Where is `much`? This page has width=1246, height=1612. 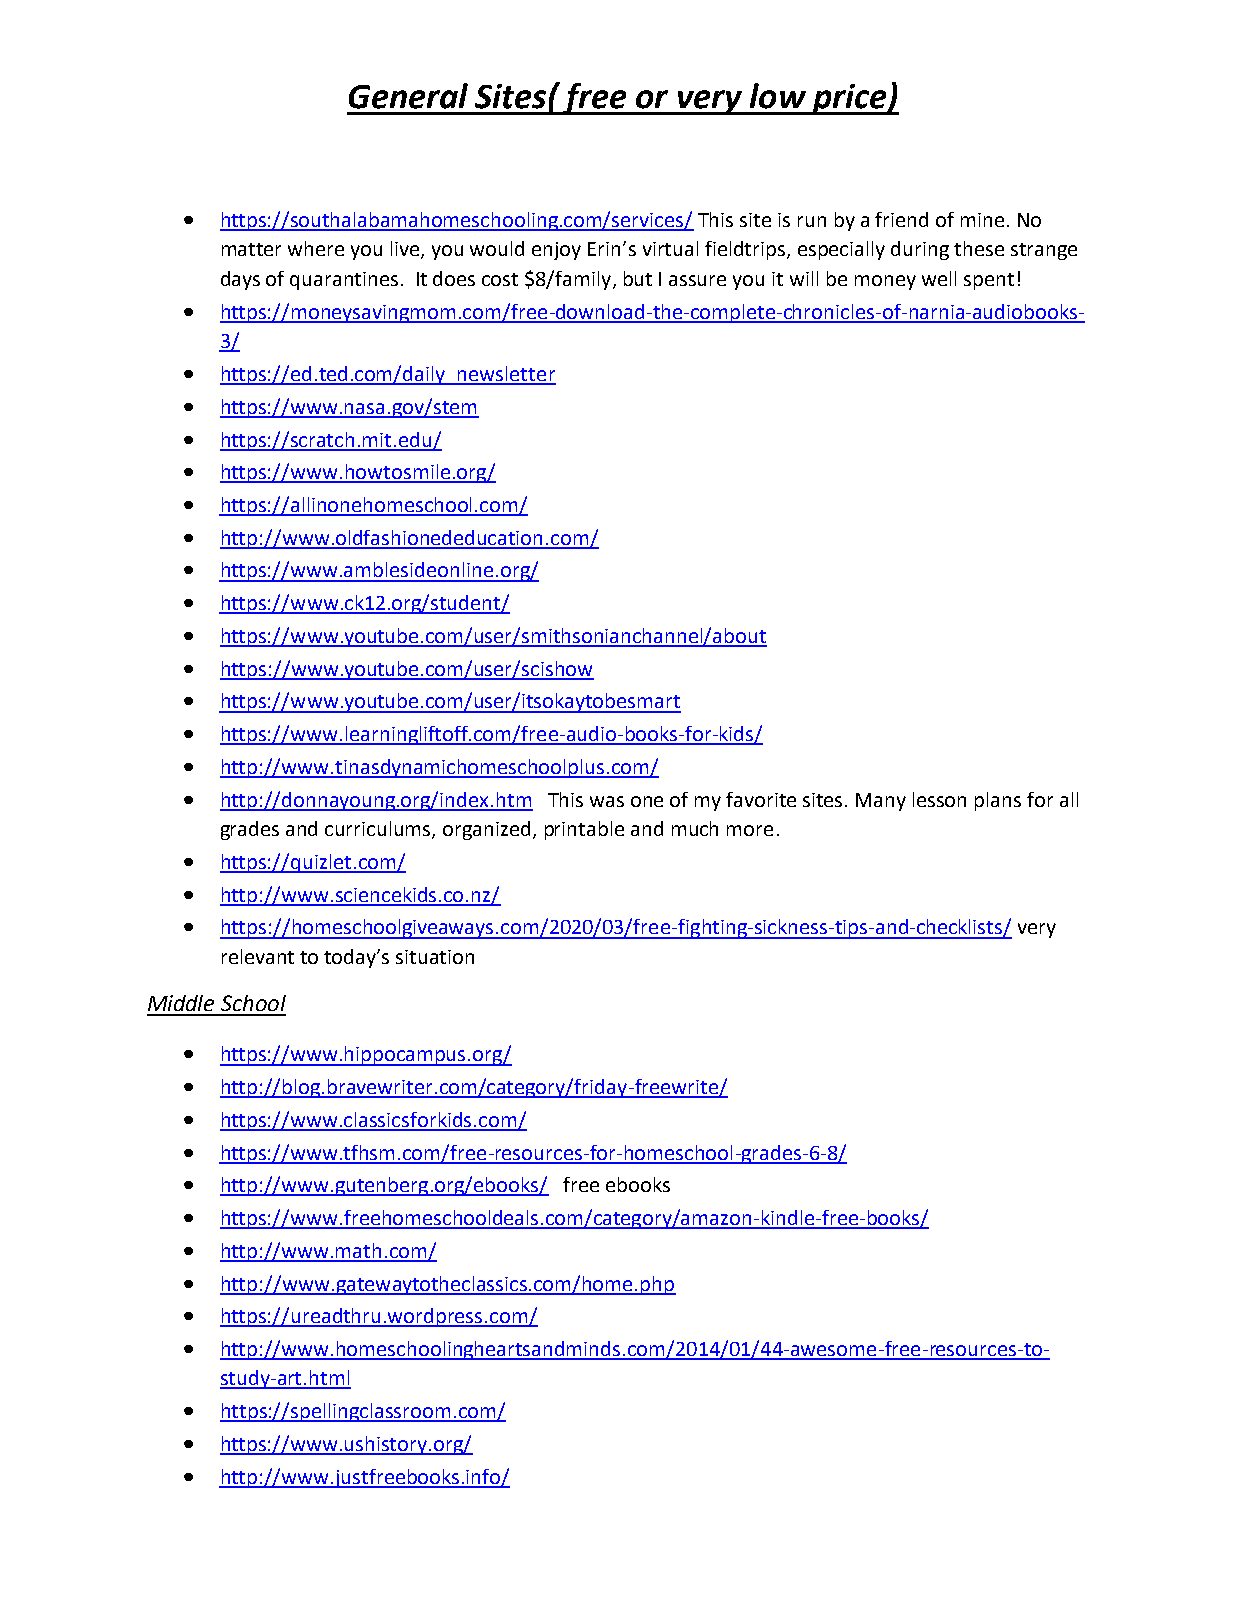
much is located at coordinates (695, 828).
